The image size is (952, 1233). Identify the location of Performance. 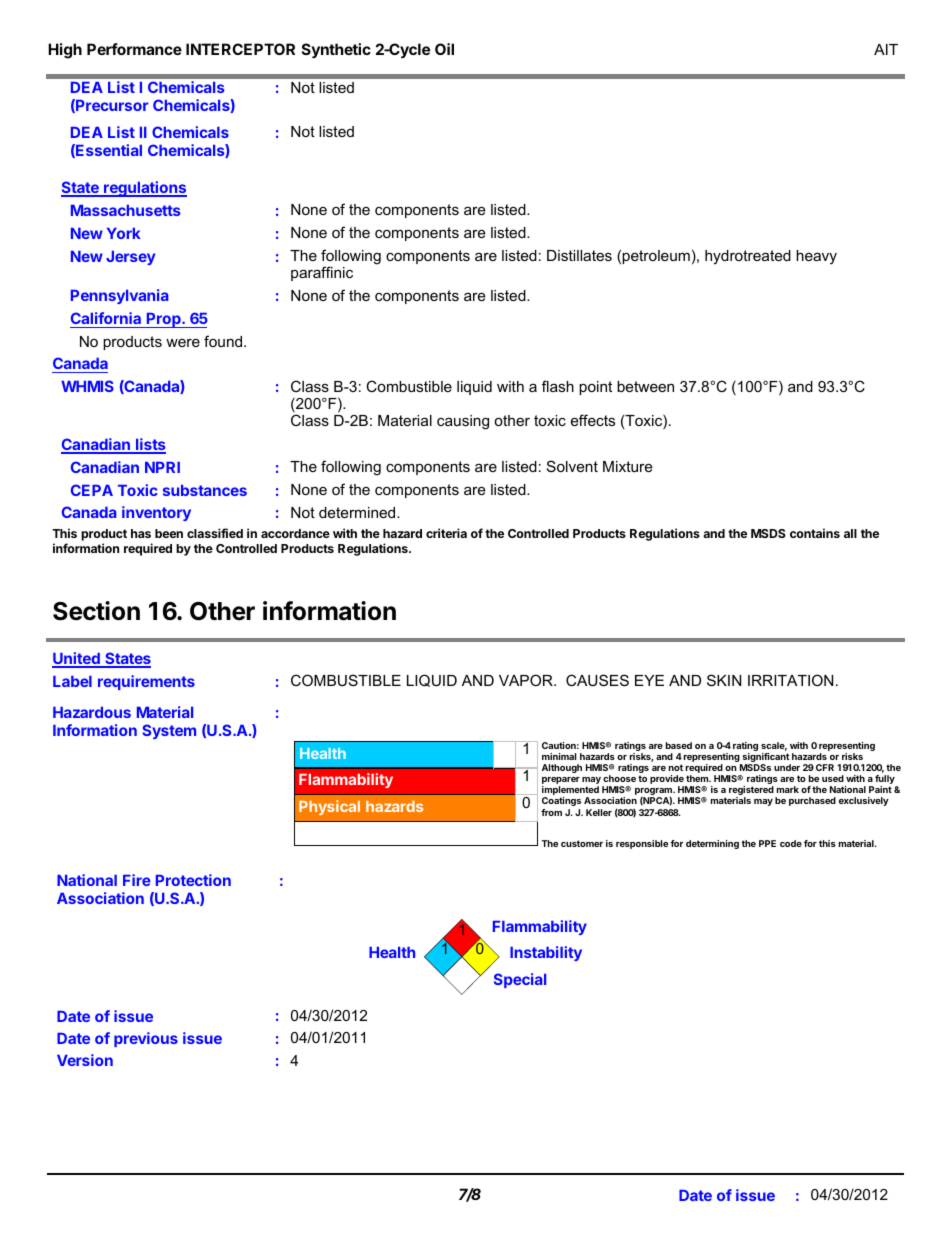
(134, 49).
